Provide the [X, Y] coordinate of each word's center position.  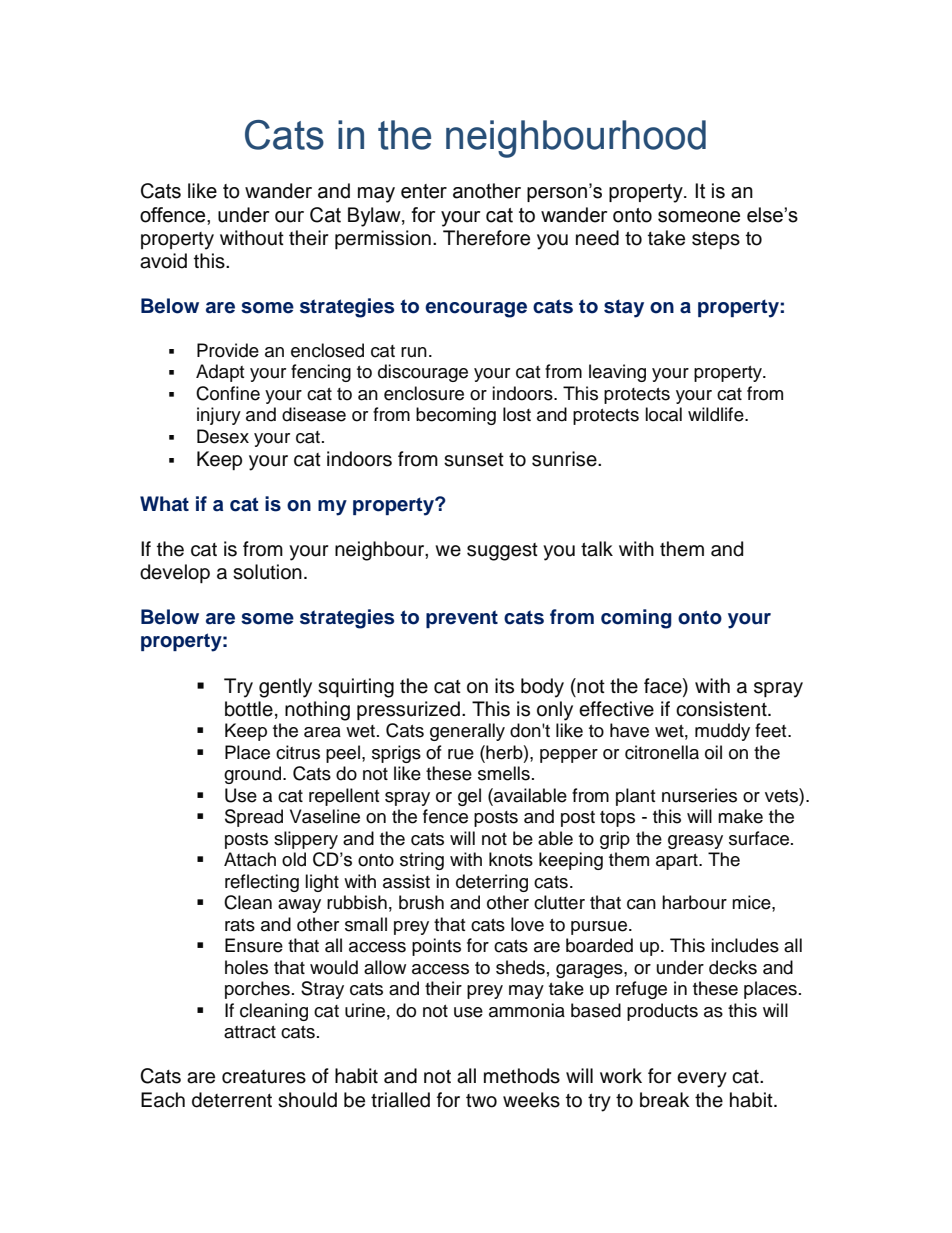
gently [285, 688]
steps [716, 240]
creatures [264, 1077]
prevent [462, 619]
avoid [163, 261]
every [702, 1080]
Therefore [486, 238]
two [481, 1101]
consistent [722, 709]
